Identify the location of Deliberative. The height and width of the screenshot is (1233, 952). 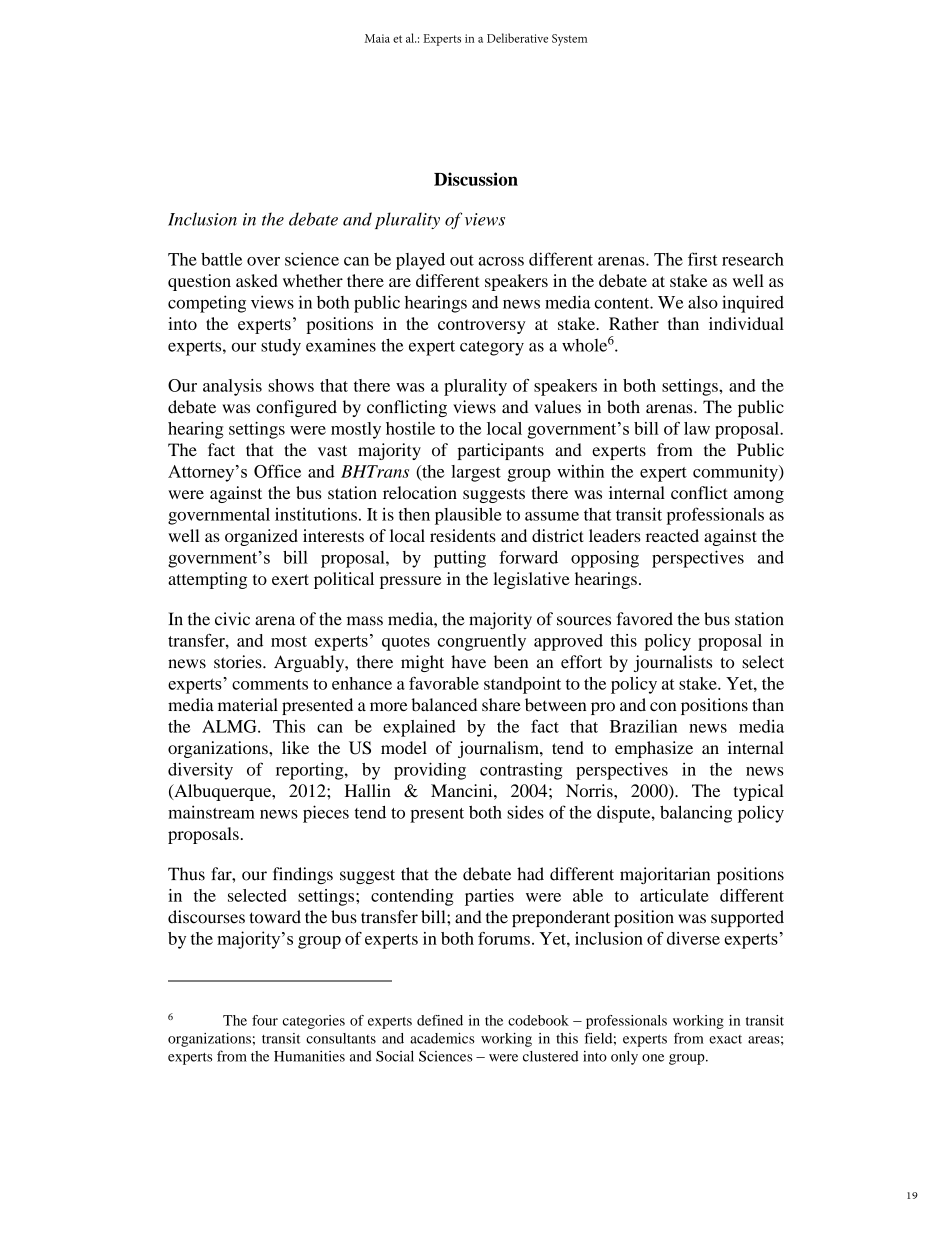
(517, 38).
